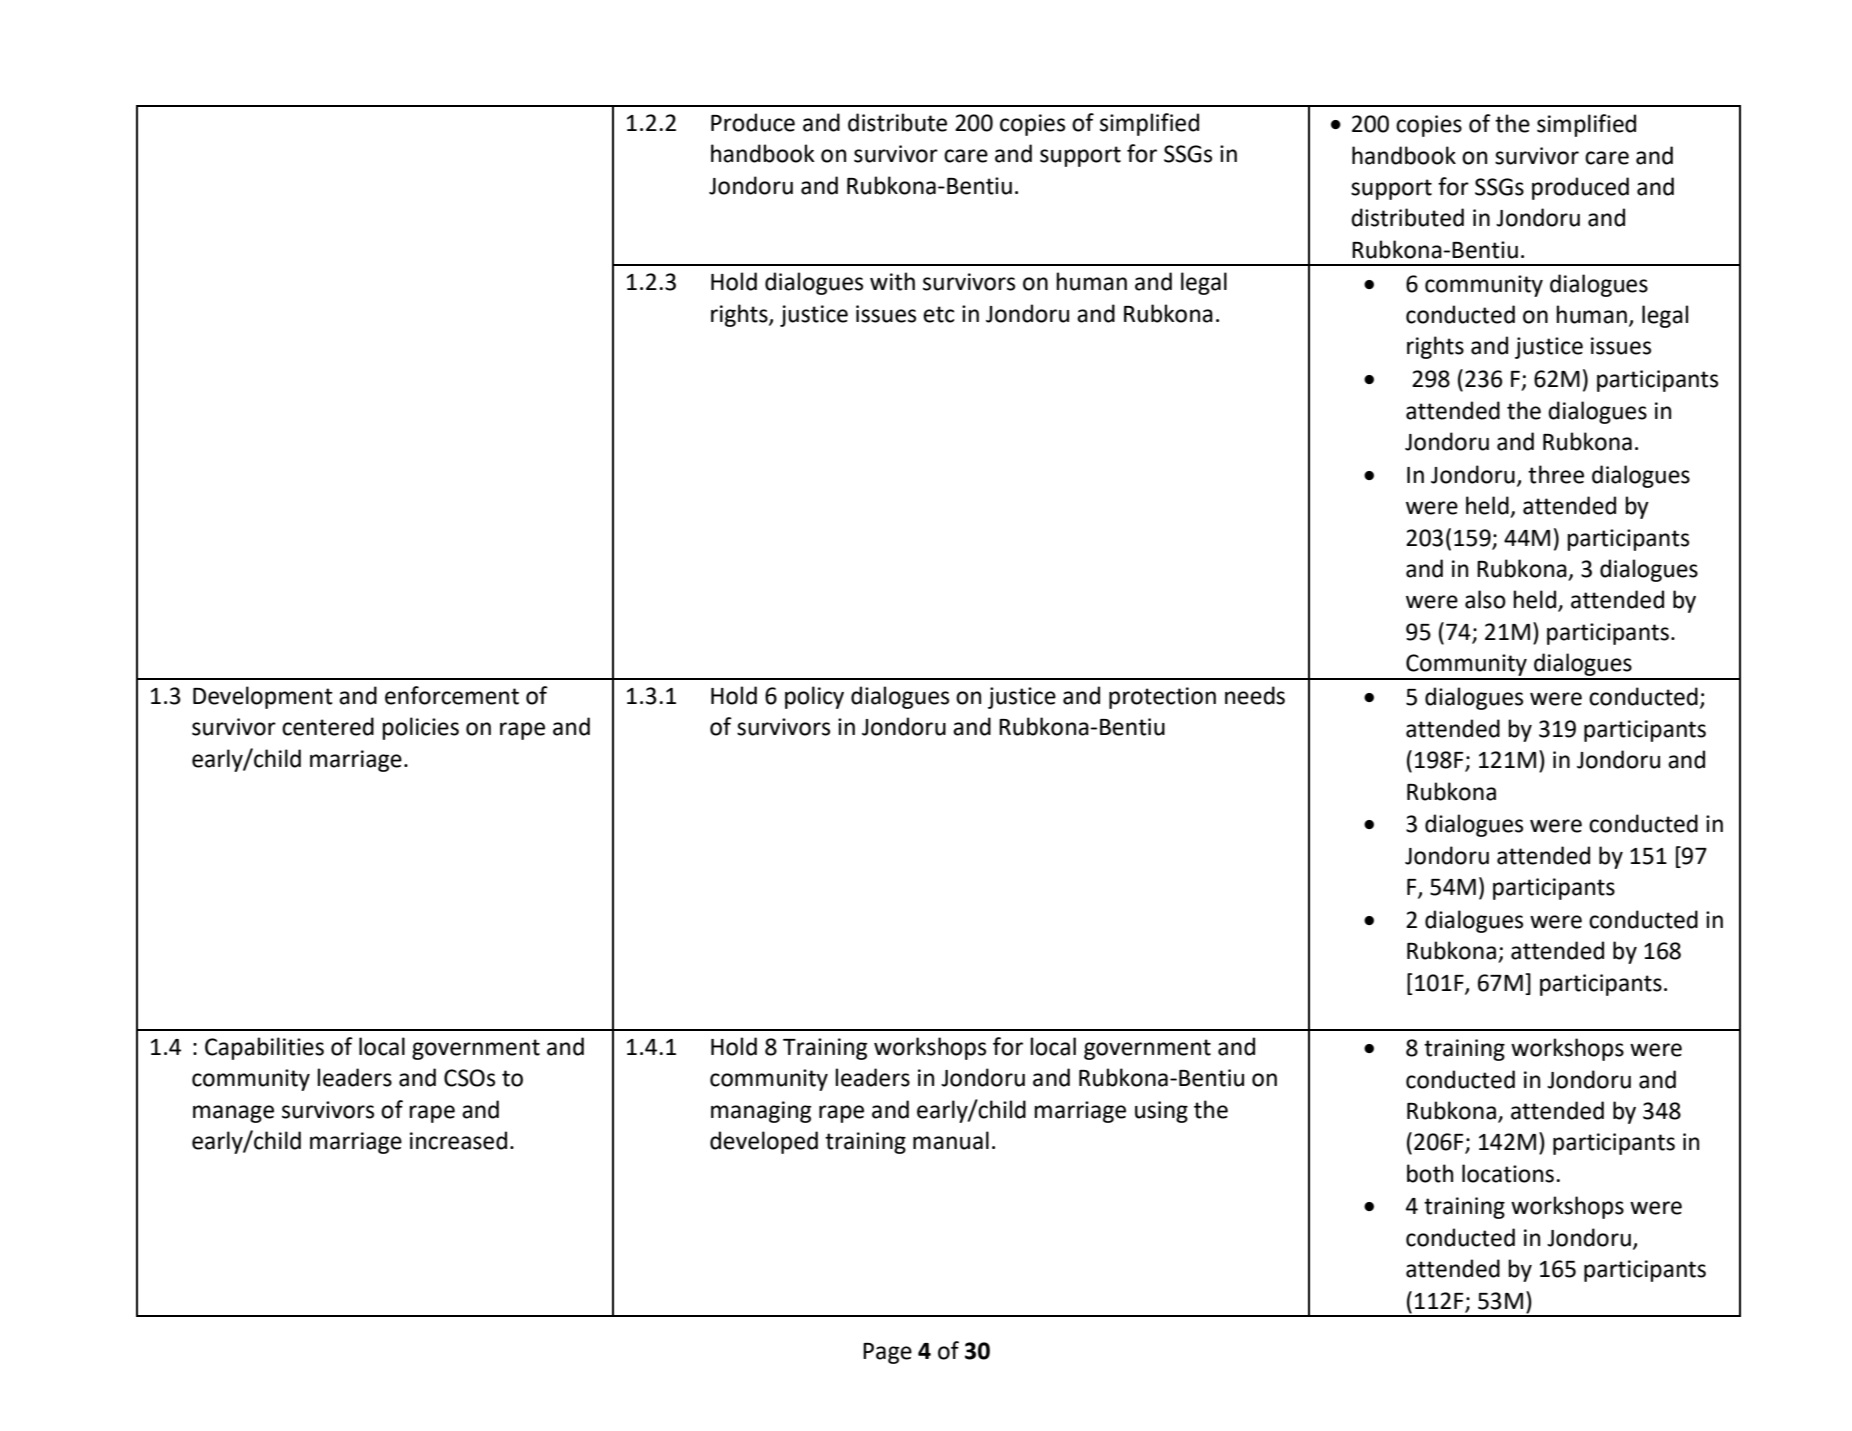  I want to click on policy, so click(814, 697).
